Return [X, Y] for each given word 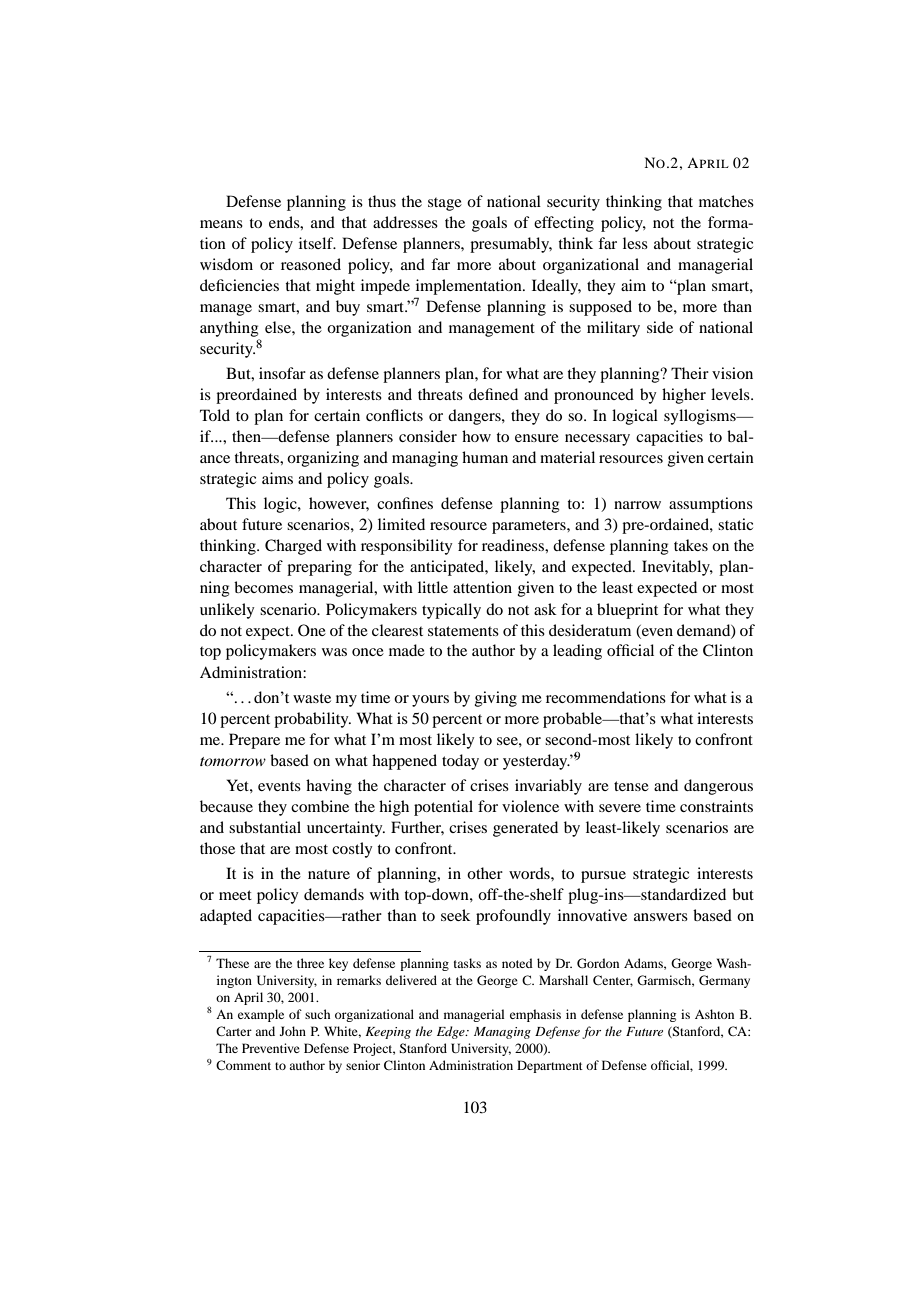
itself [317, 243]
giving [496, 699]
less [635, 243]
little [433, 587]
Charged [293, 547]
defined [493, 394]
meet [235, 895]
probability [312, 720]
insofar [282, 373]
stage [445, 204]
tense [631, 786]
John [293, 1031]
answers [661, 917]
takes [691, 545]
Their [690, 373]
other [485, 873]
